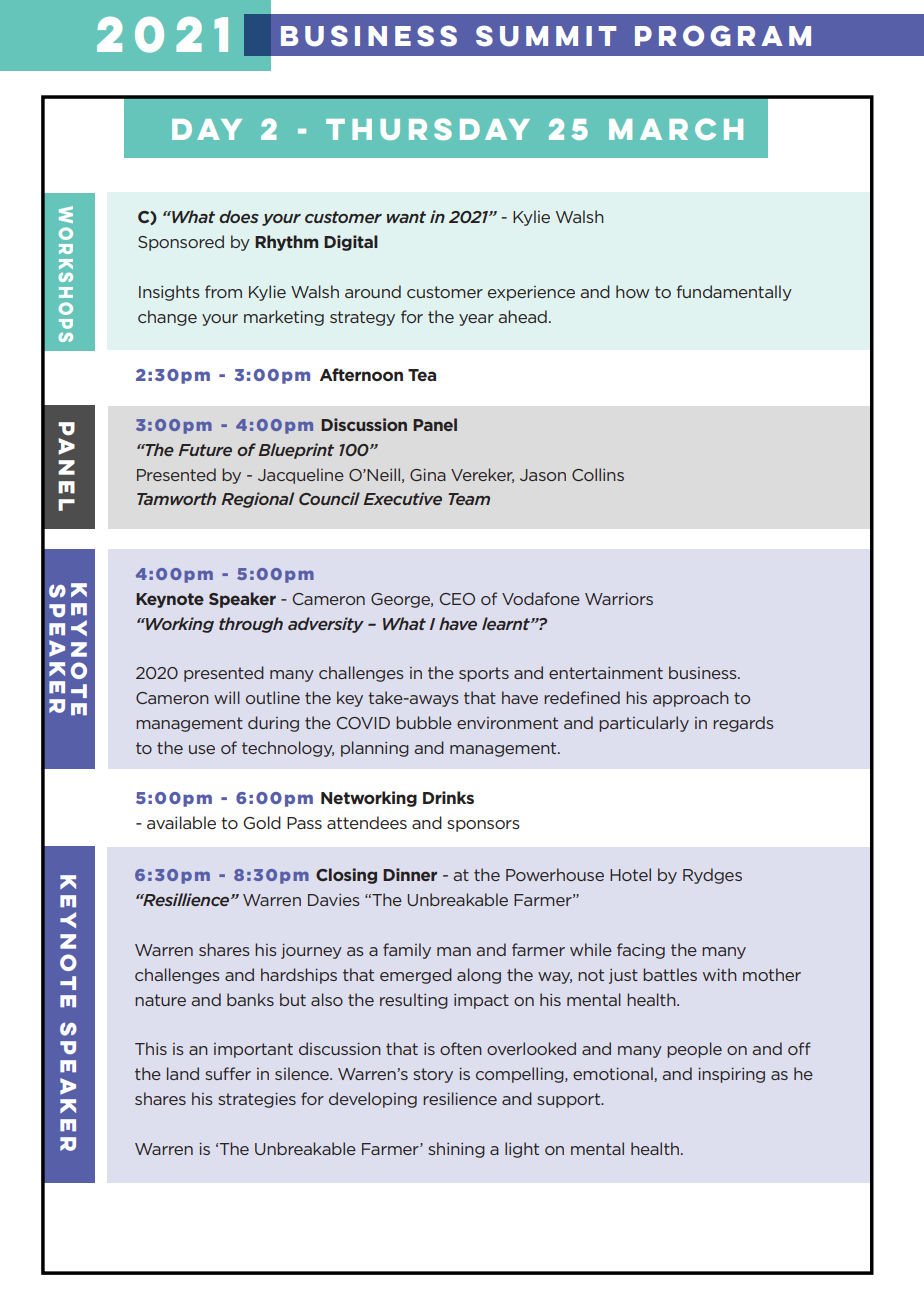 The height and width of the page is (1308, 924). I want to click on Collins, so click(598, 474).
